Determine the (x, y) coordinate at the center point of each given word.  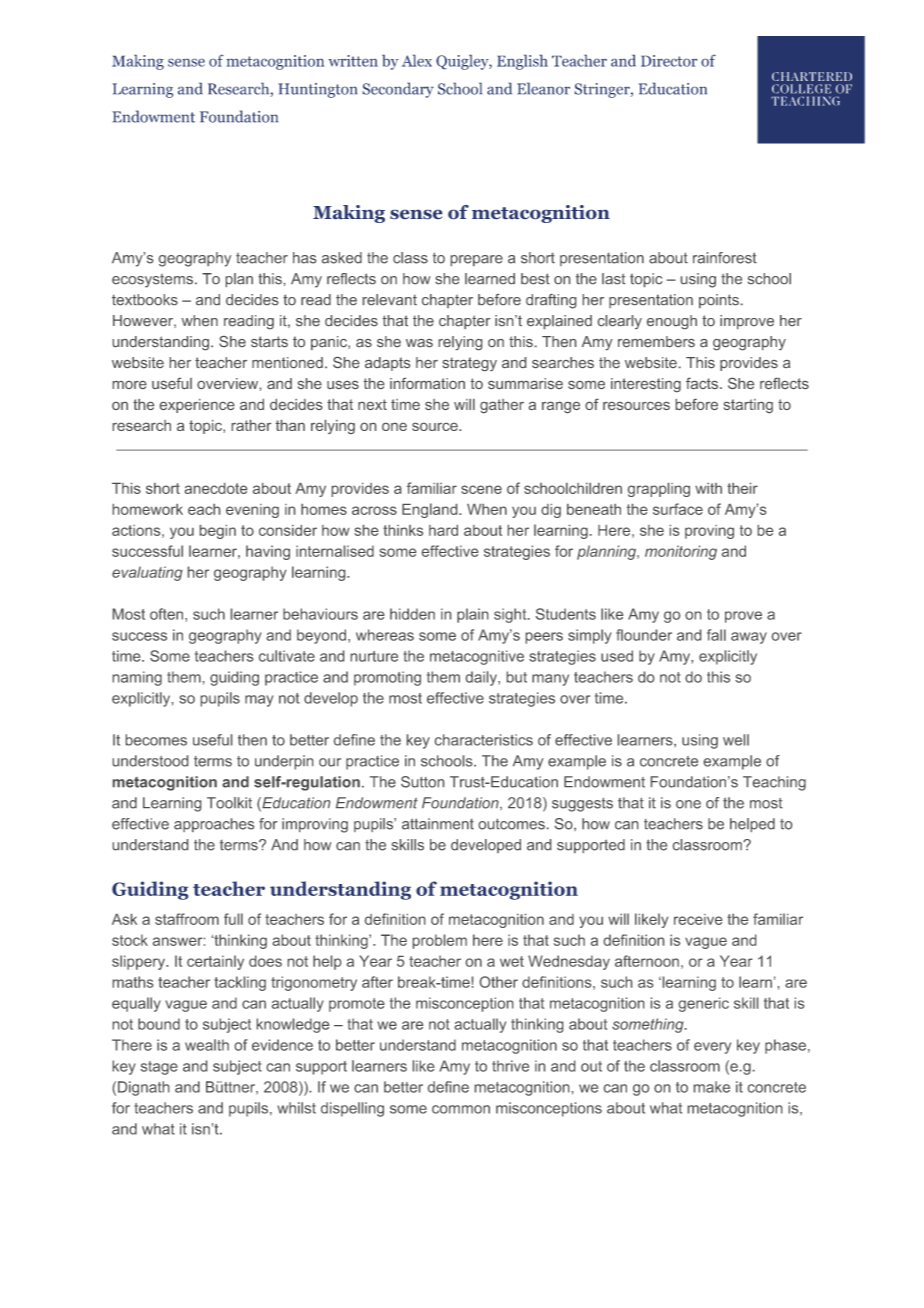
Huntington (317, 90)
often (168, 615)
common (461, 1109)
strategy (469, 364)
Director (669, 61)
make (712, 1087)
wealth (207, 1045)
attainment (438, 824)
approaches (214, 825)
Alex (417, 61)
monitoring (681, 552)
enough (672, 322)
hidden (412, 614)
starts (269, 341)
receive (698, 919)
